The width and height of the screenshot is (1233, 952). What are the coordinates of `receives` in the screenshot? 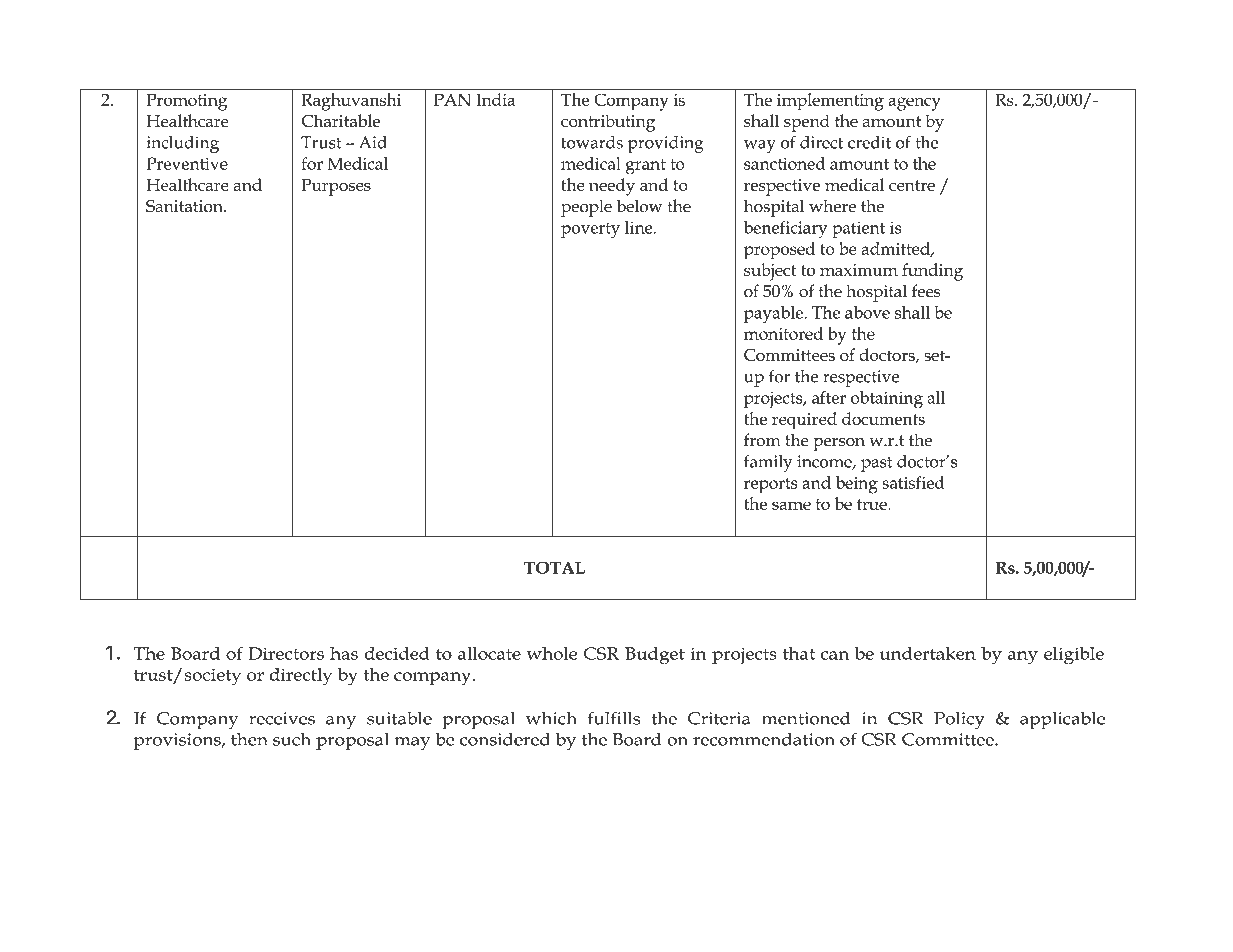 It's located at (282, 718).
